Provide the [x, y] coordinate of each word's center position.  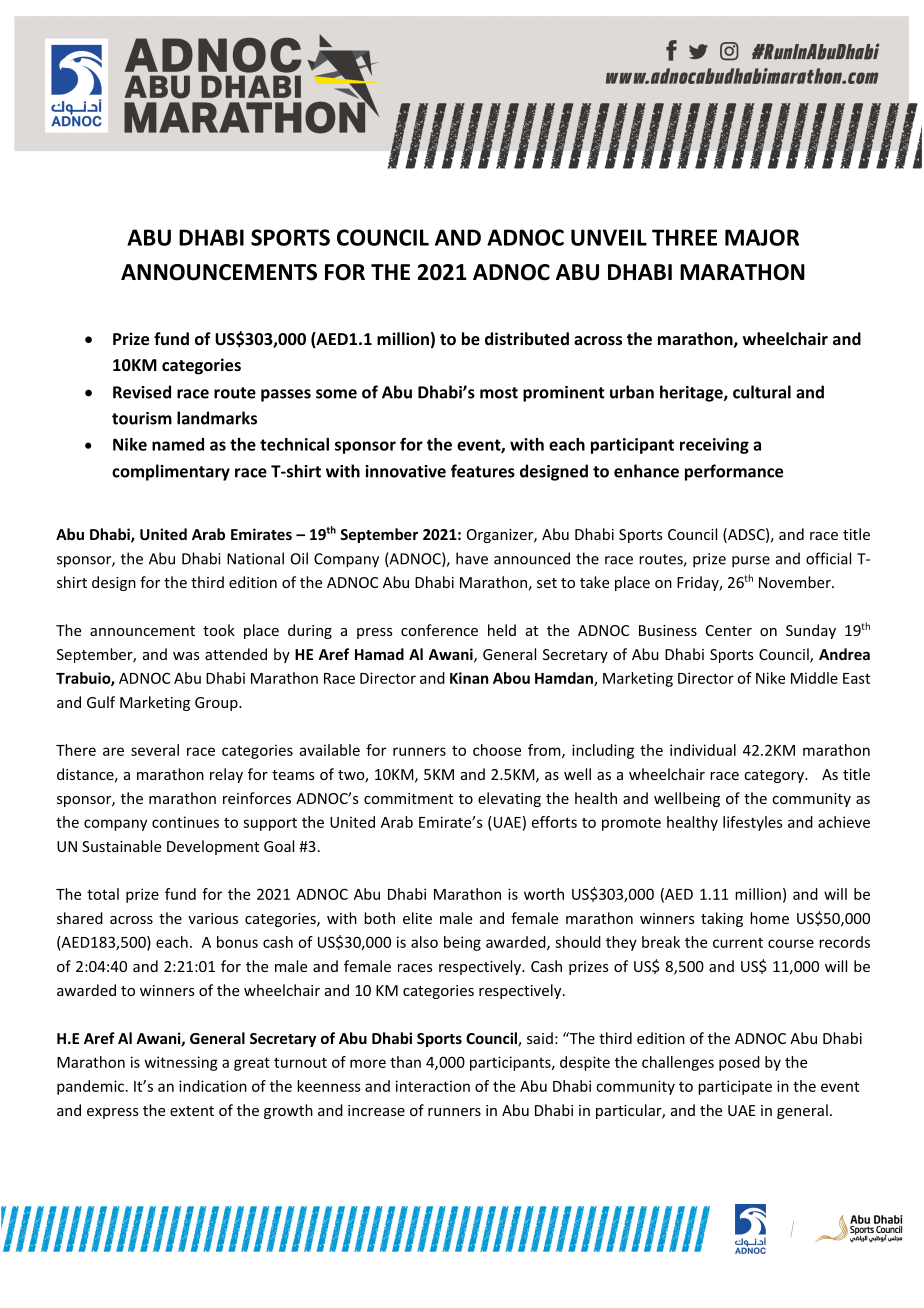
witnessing [181, 1063]
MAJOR [762, 237]
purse [751, 562]
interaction [433, 1086]
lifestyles [753, 823]
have [472, 558]
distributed [527, 338]
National [255, 558]
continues [185, 822]
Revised [142, 392]
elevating [509, 799]
